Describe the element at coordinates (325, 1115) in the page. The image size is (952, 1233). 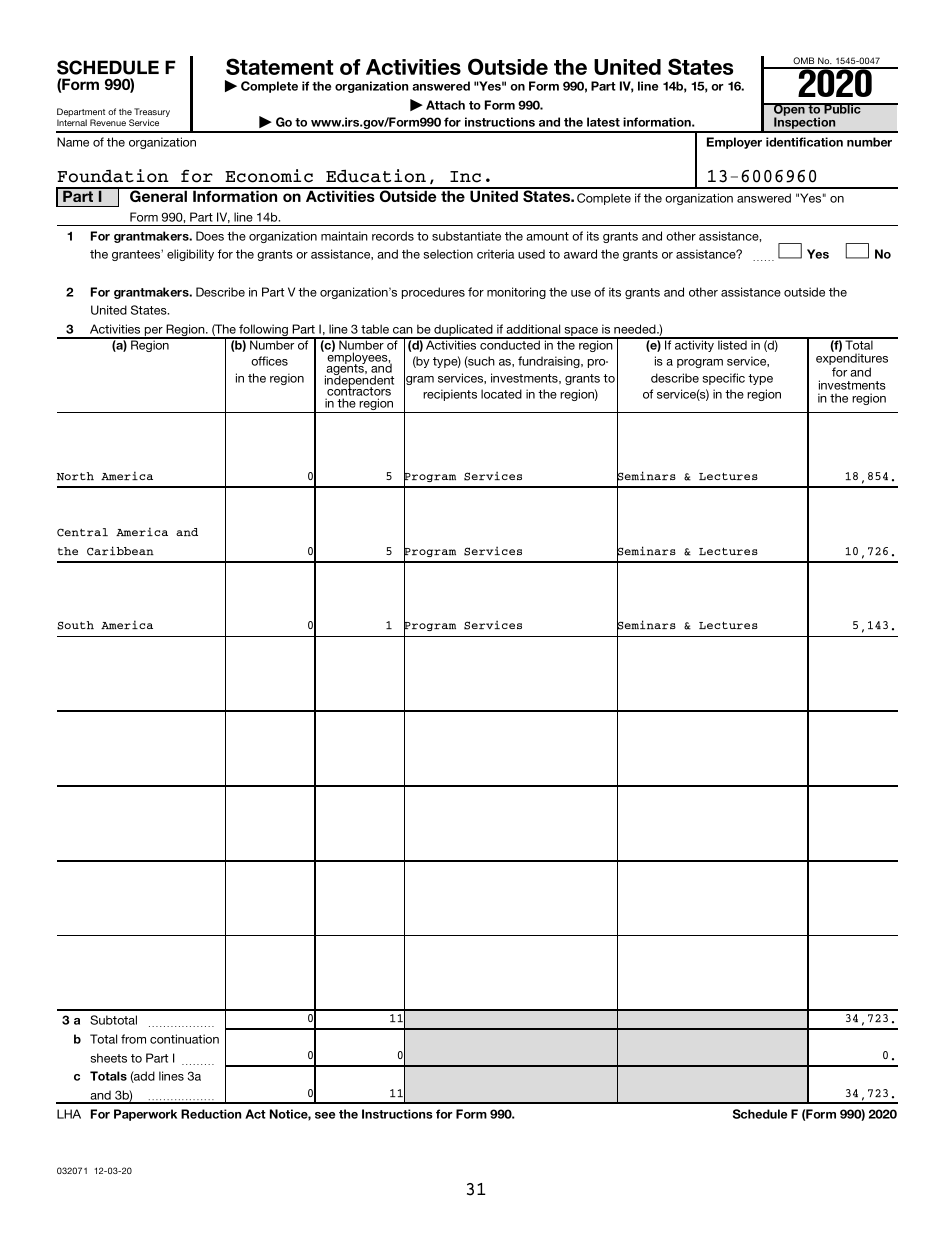
I see `see` at that location.
